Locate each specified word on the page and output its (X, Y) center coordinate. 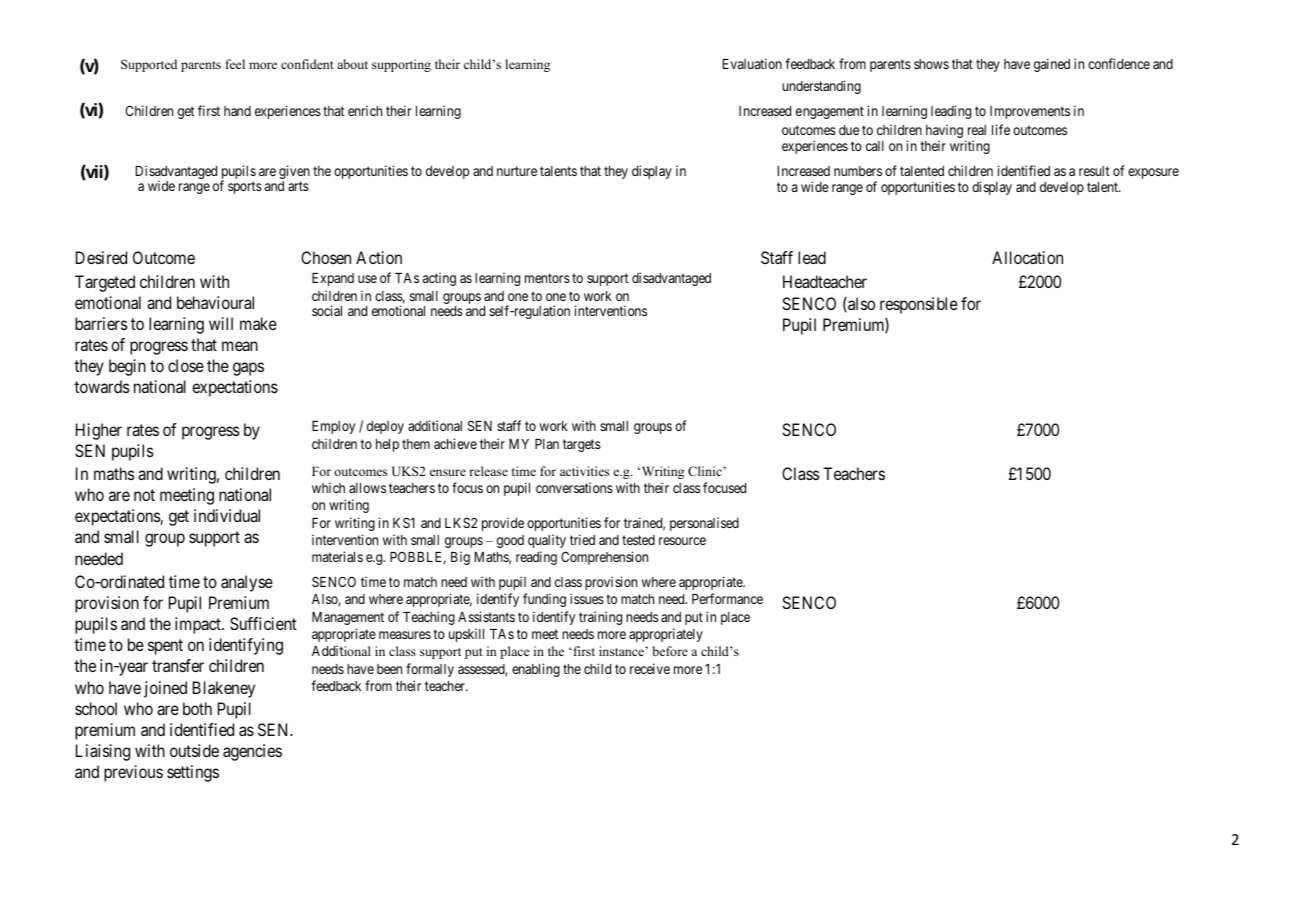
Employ (333, 427)
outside (194, 750)
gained (1052, 65)
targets (582, 445)
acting (439, 279)
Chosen (326, 257)
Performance (727, 598)
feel (235, 64)
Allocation (1027, 257)
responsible (919, 305)
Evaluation (752, 63)
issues (587, 598)
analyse (247, 583)
